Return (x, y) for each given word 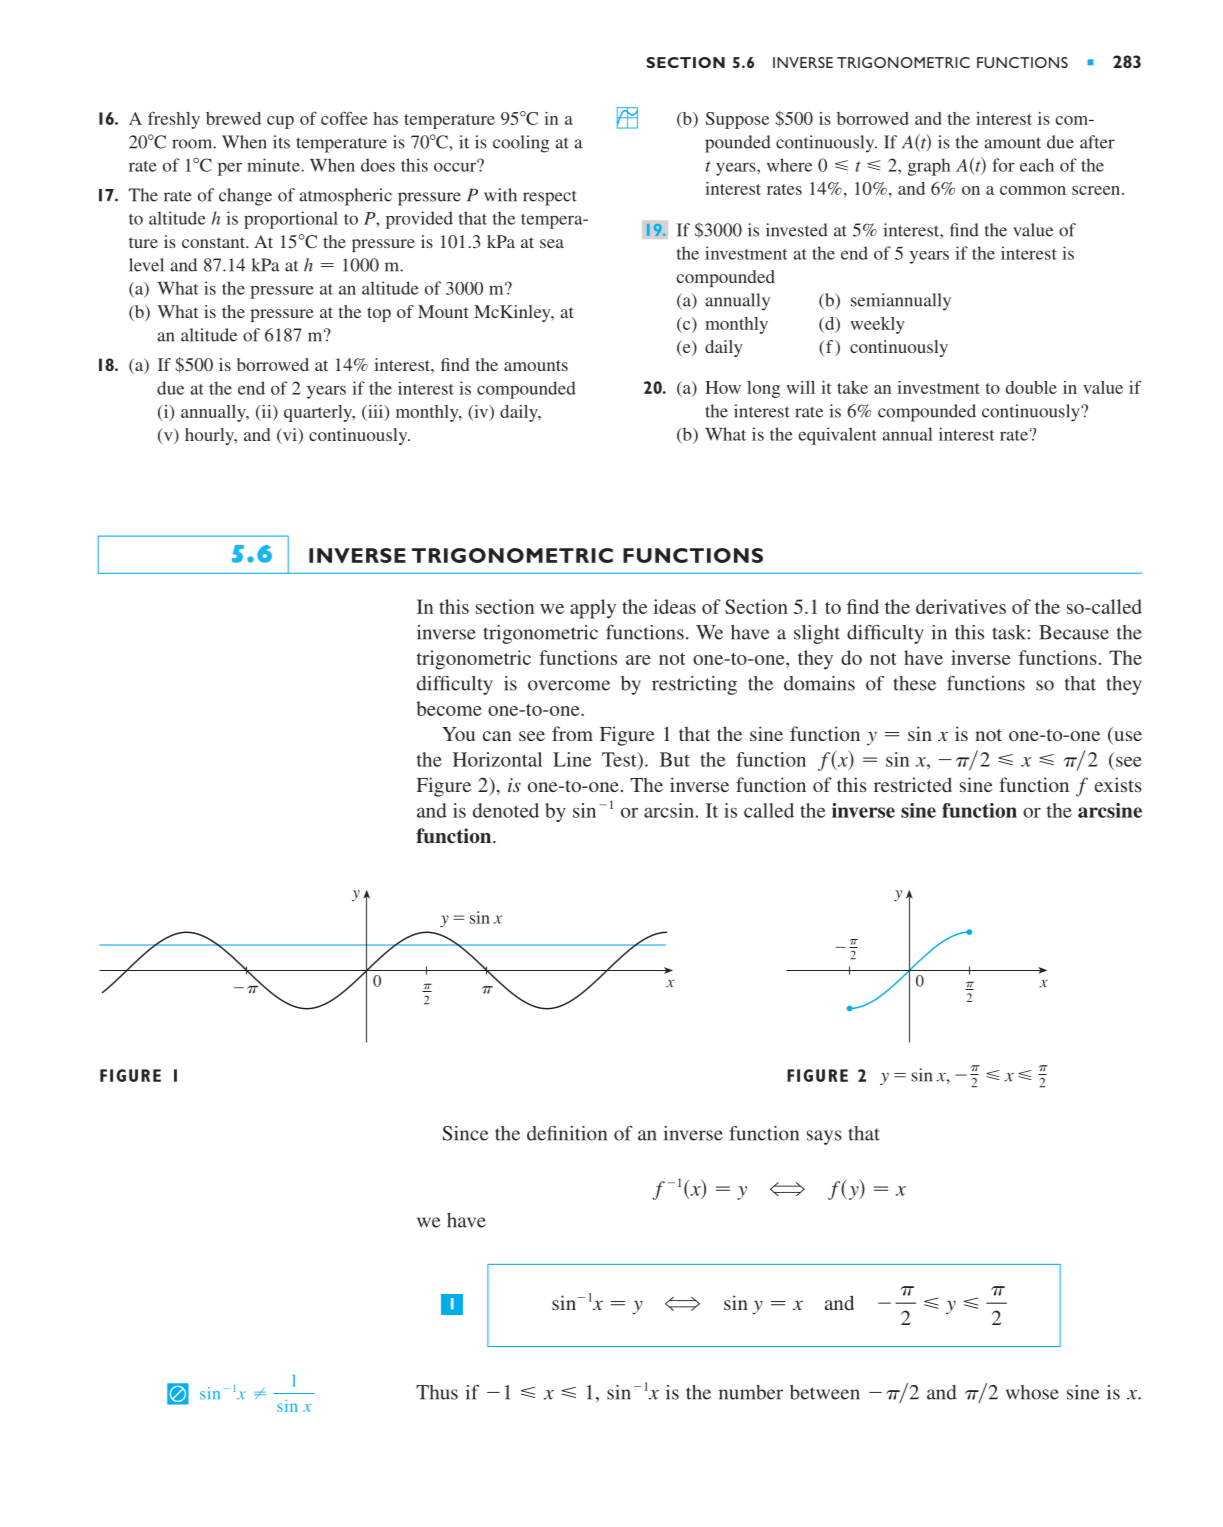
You (458, 734)
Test (620, 759)
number (751, 1392)
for (1003, 165)
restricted (913, 784)
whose (1032, 1392)
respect (550, 198)
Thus (437, 1392)
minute (274, 165)
